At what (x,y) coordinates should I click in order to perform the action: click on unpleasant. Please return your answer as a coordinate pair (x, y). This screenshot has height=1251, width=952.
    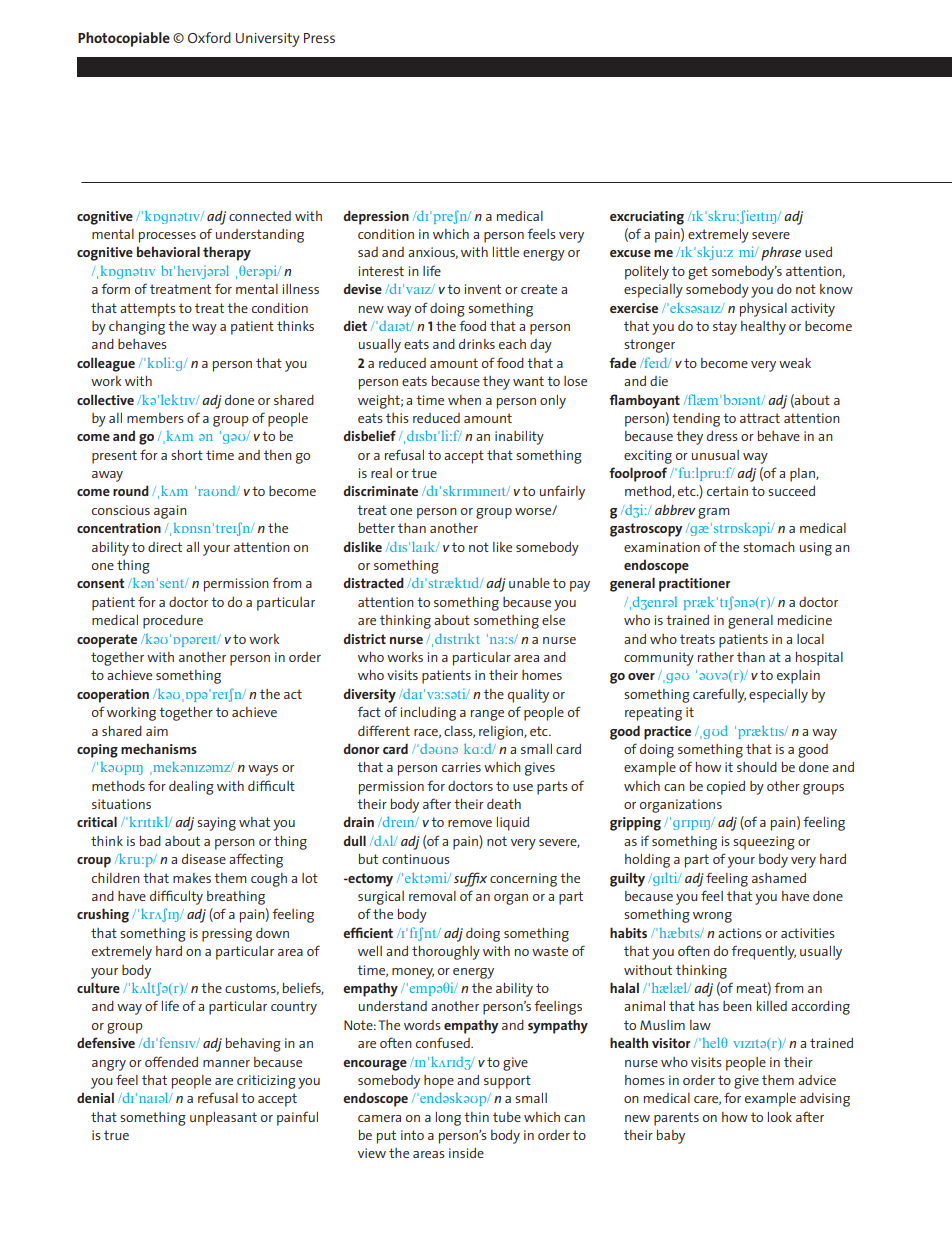
    Looking at the image, I should click on (223, 1119).
